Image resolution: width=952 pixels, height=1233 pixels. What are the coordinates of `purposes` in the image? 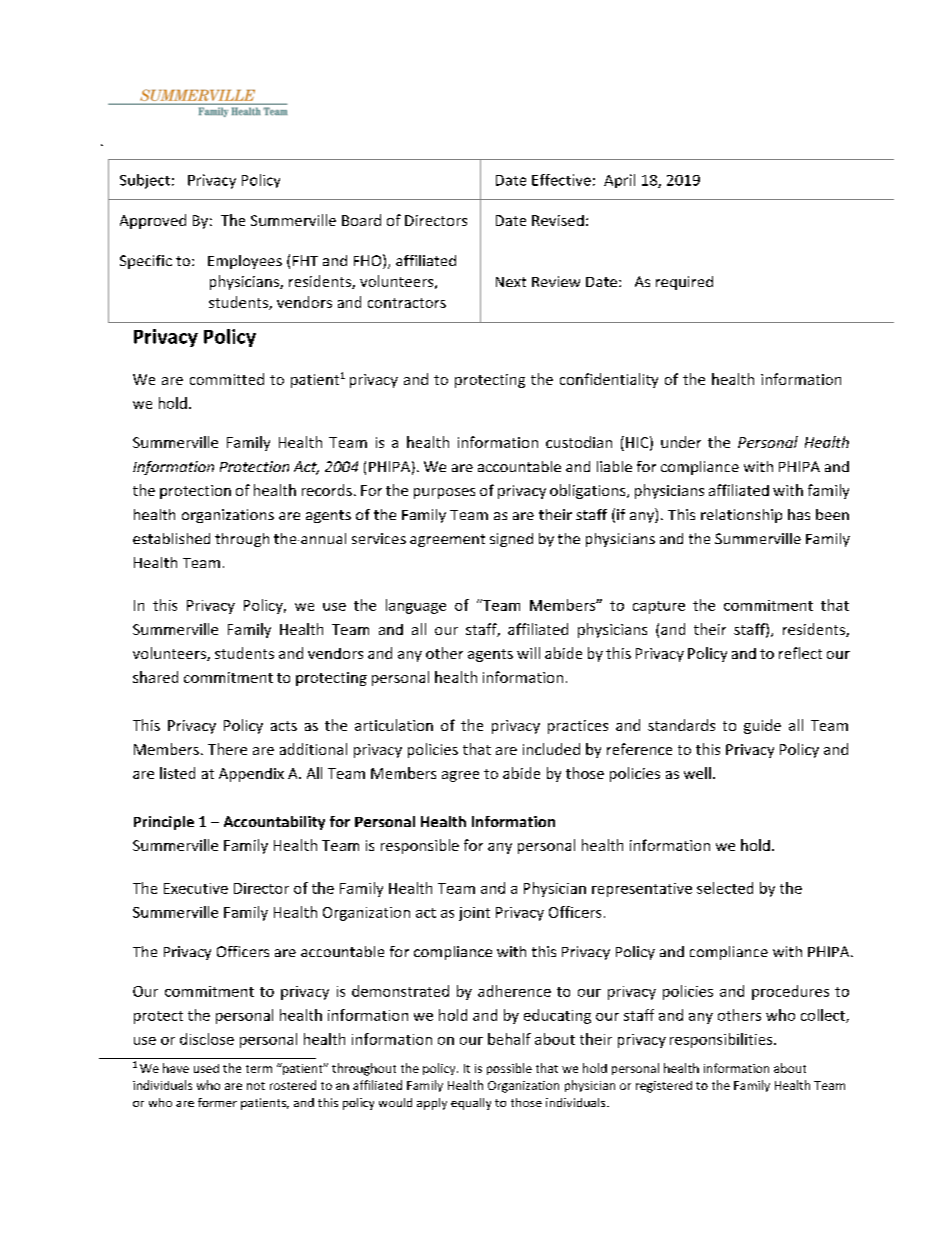 It's located at (444, 493).
